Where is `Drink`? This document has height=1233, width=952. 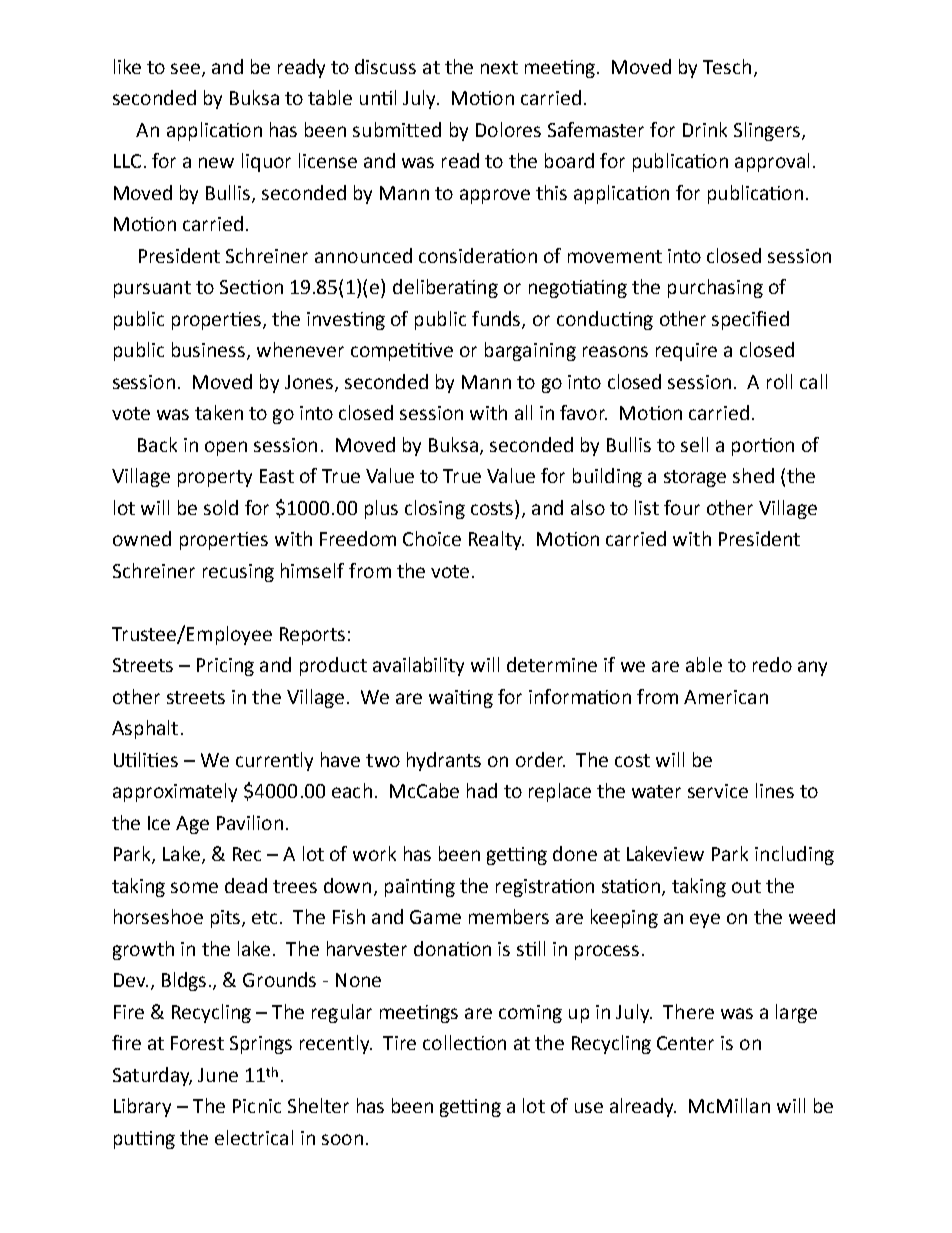 Drink is located at coordinates (705, 129).
